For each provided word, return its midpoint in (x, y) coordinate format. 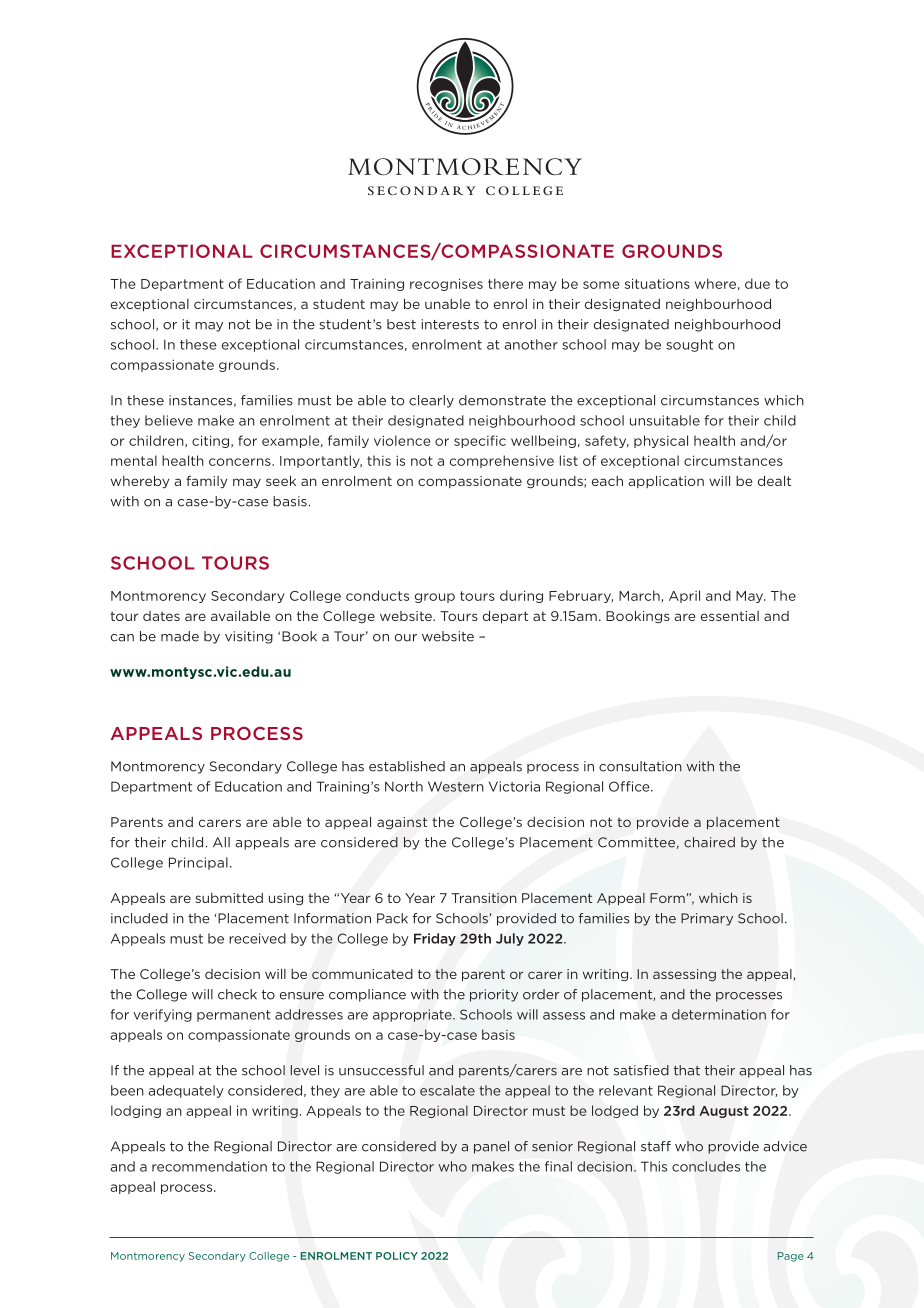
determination (719, 1014)
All (221, 842)
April (684, 596)
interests (450, 324)
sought (689, 345)
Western (456, 786)
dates (161, 616)
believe (169, 420)
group (435, 598)
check (237, 994)
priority (494, 995)
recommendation (209, 1166)
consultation (640, 766)
